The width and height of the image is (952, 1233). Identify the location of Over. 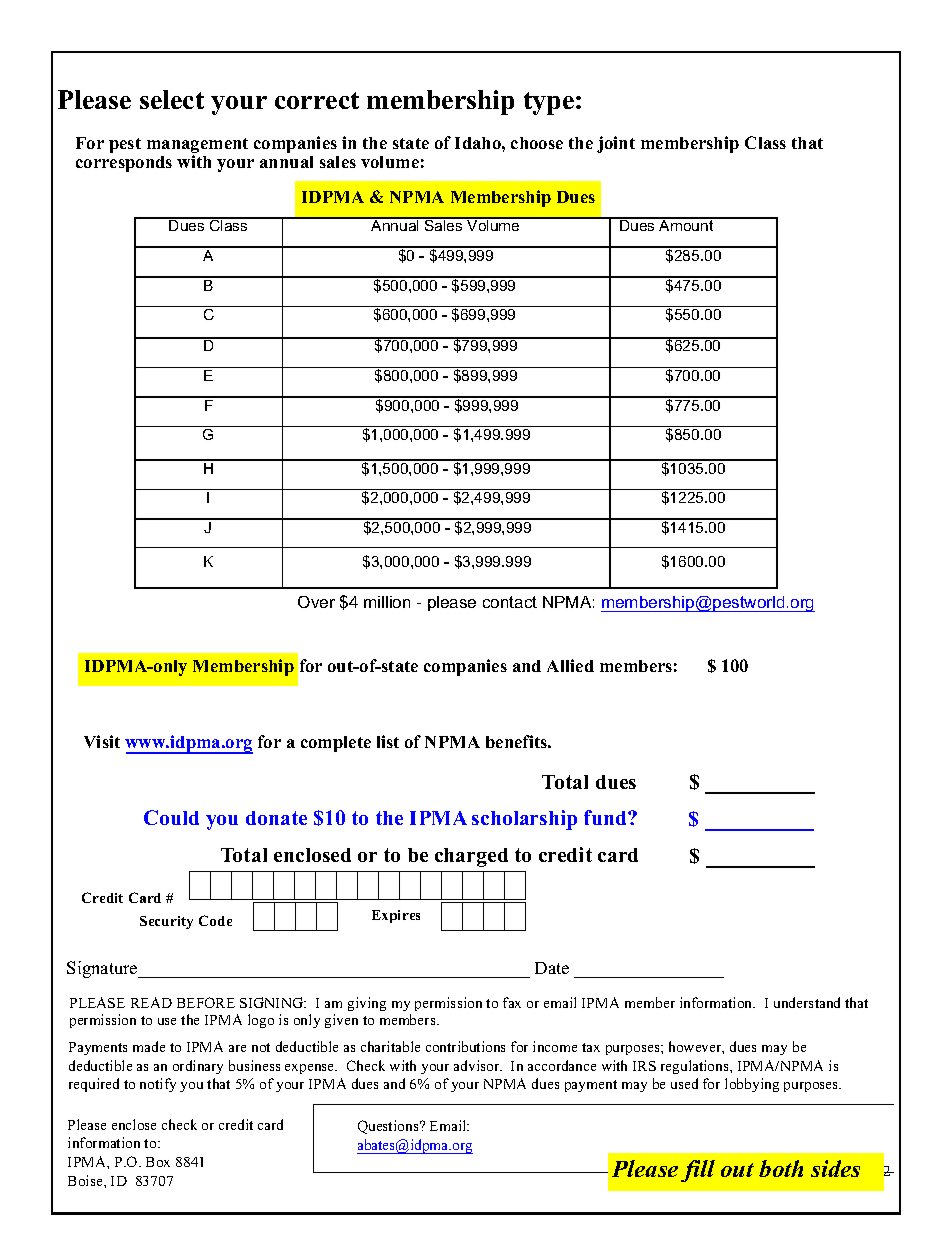
(316, 602).
